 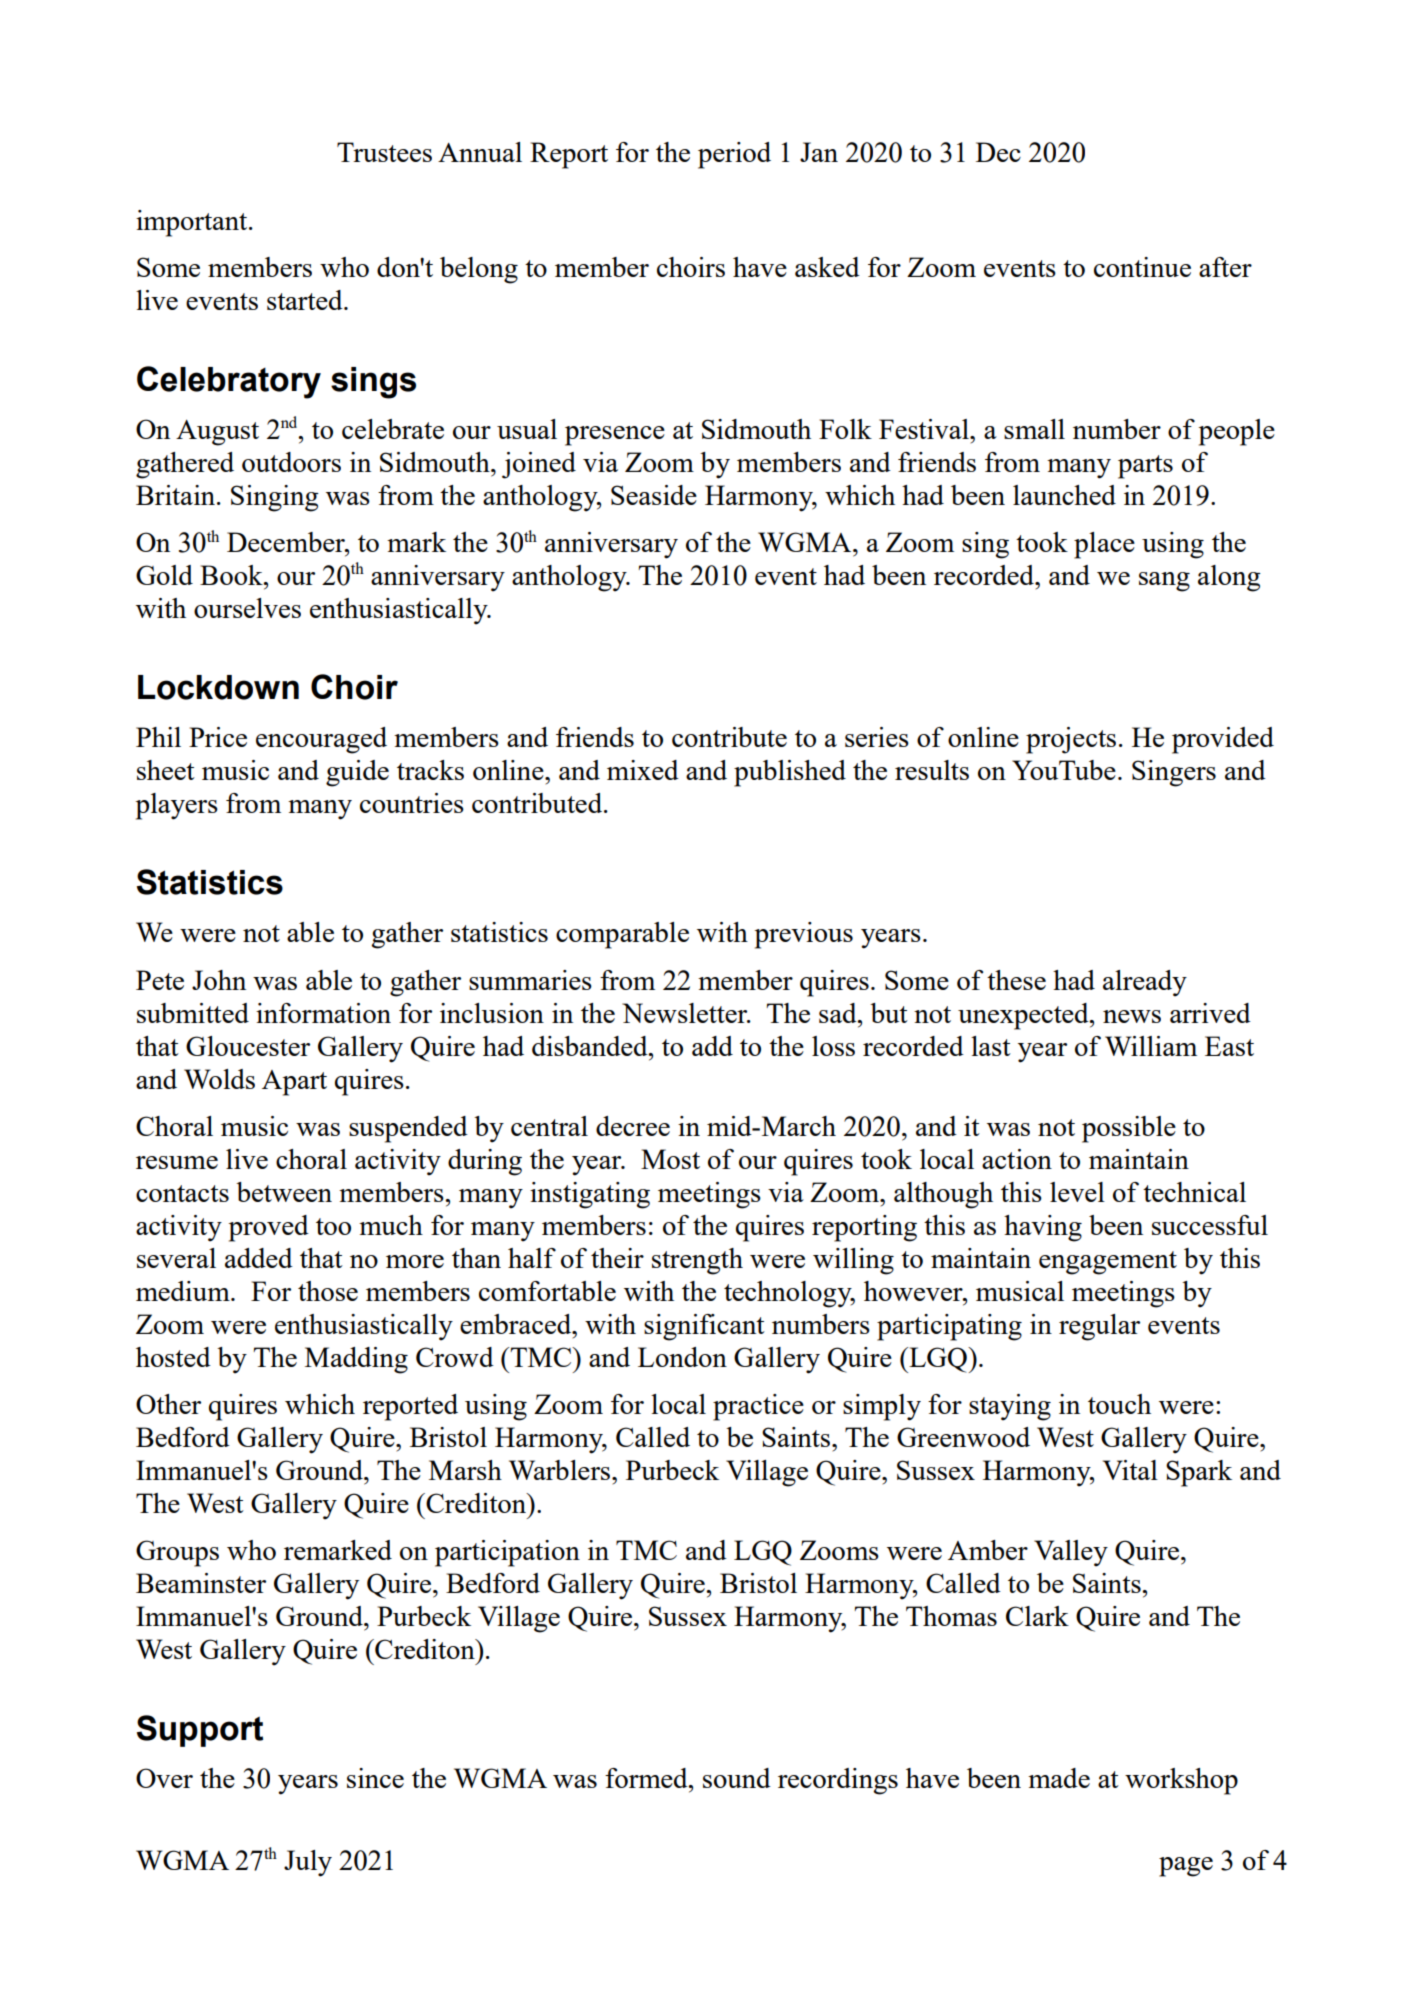 What do you see at coordinates (291, 462) in the screenshot?
I see `outdoors` at bounding box center [291, 462].
